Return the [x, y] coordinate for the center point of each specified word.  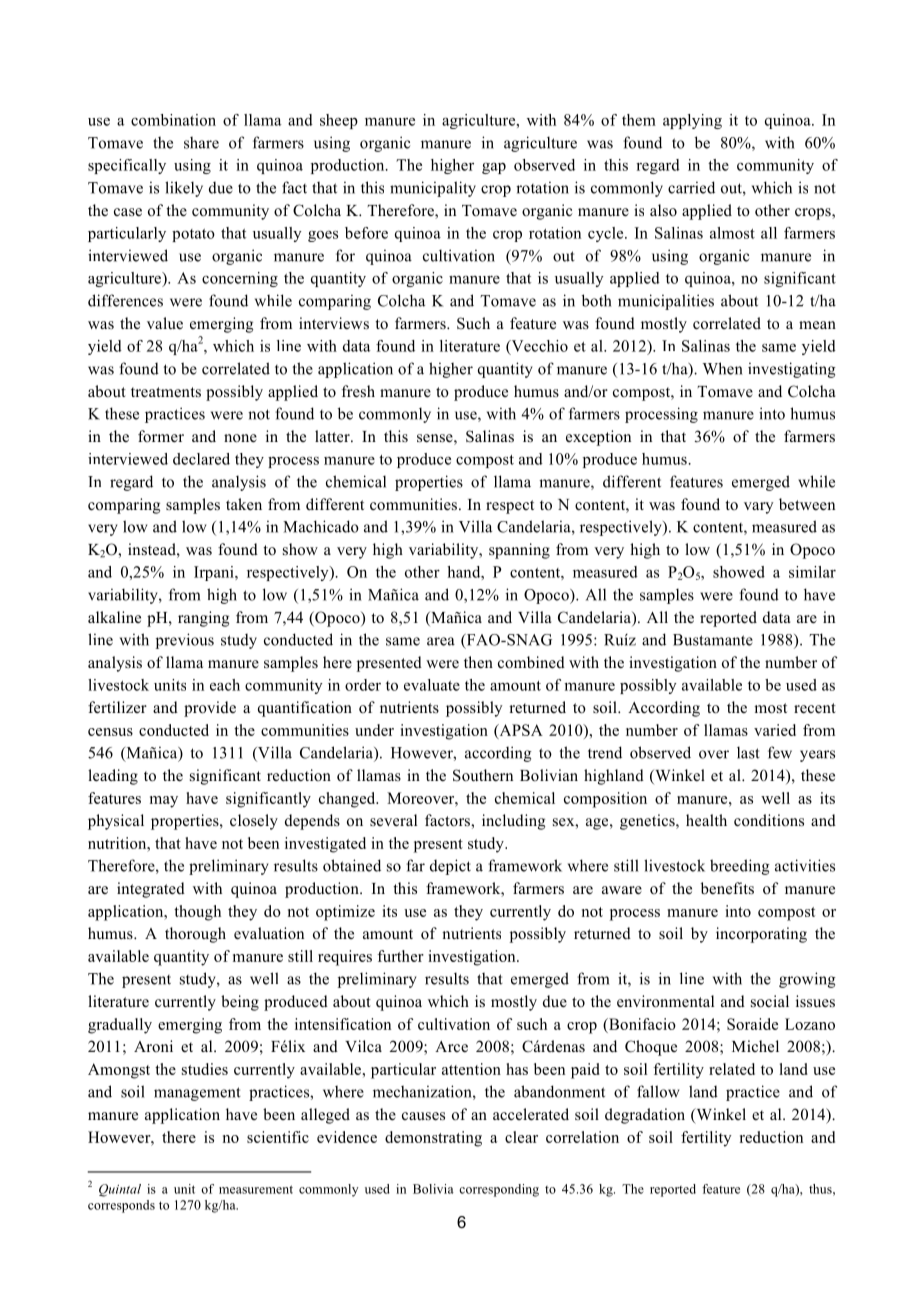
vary [759, 508]
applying [692, 121]
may [164, 802]
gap [494, 168]
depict [450, 867]
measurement [256, 1189]
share [201, 143]
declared [201, 459]
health [706, 820]
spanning [519, 551]
